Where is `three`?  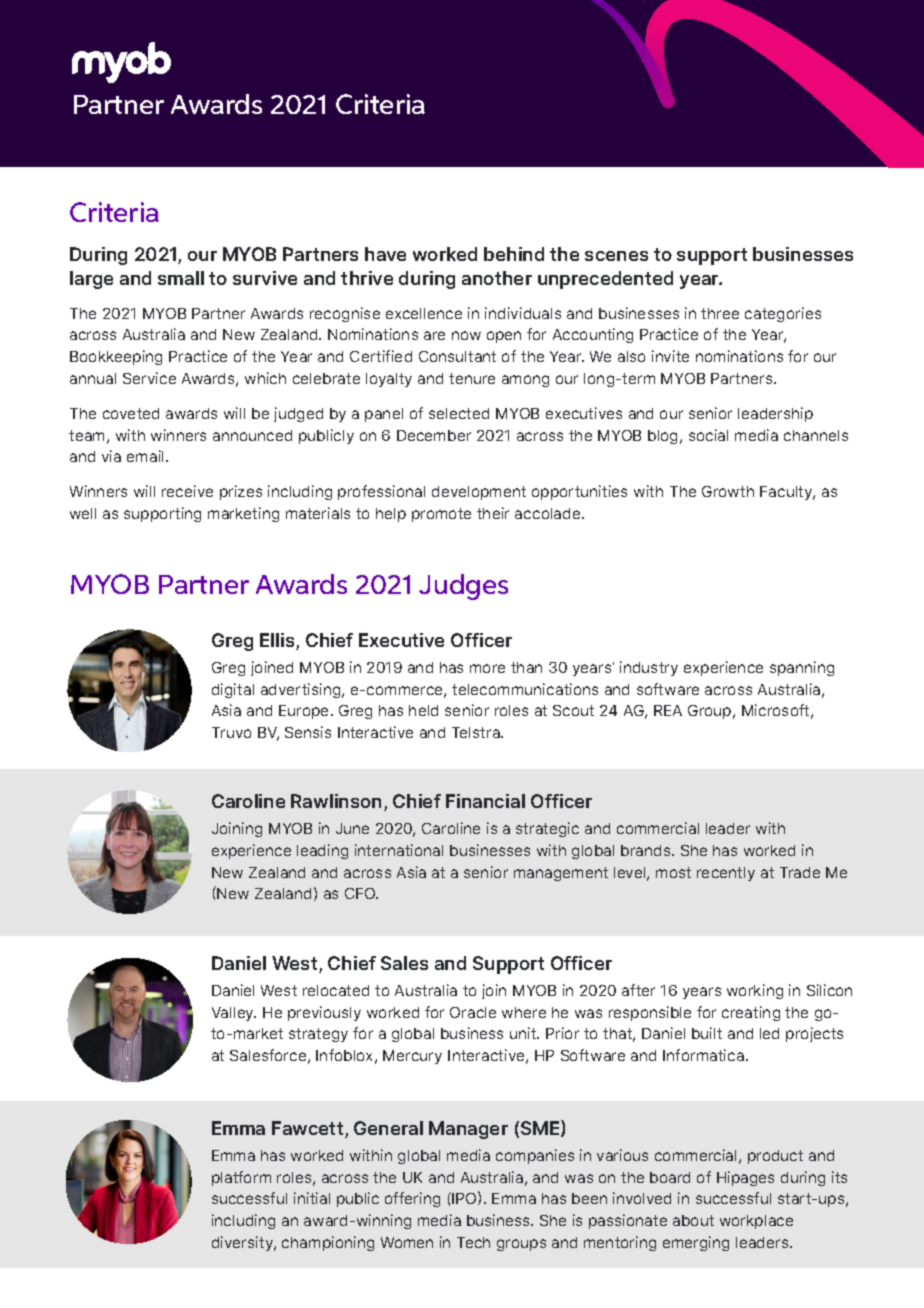
three is located at coordinates (720, 313).
